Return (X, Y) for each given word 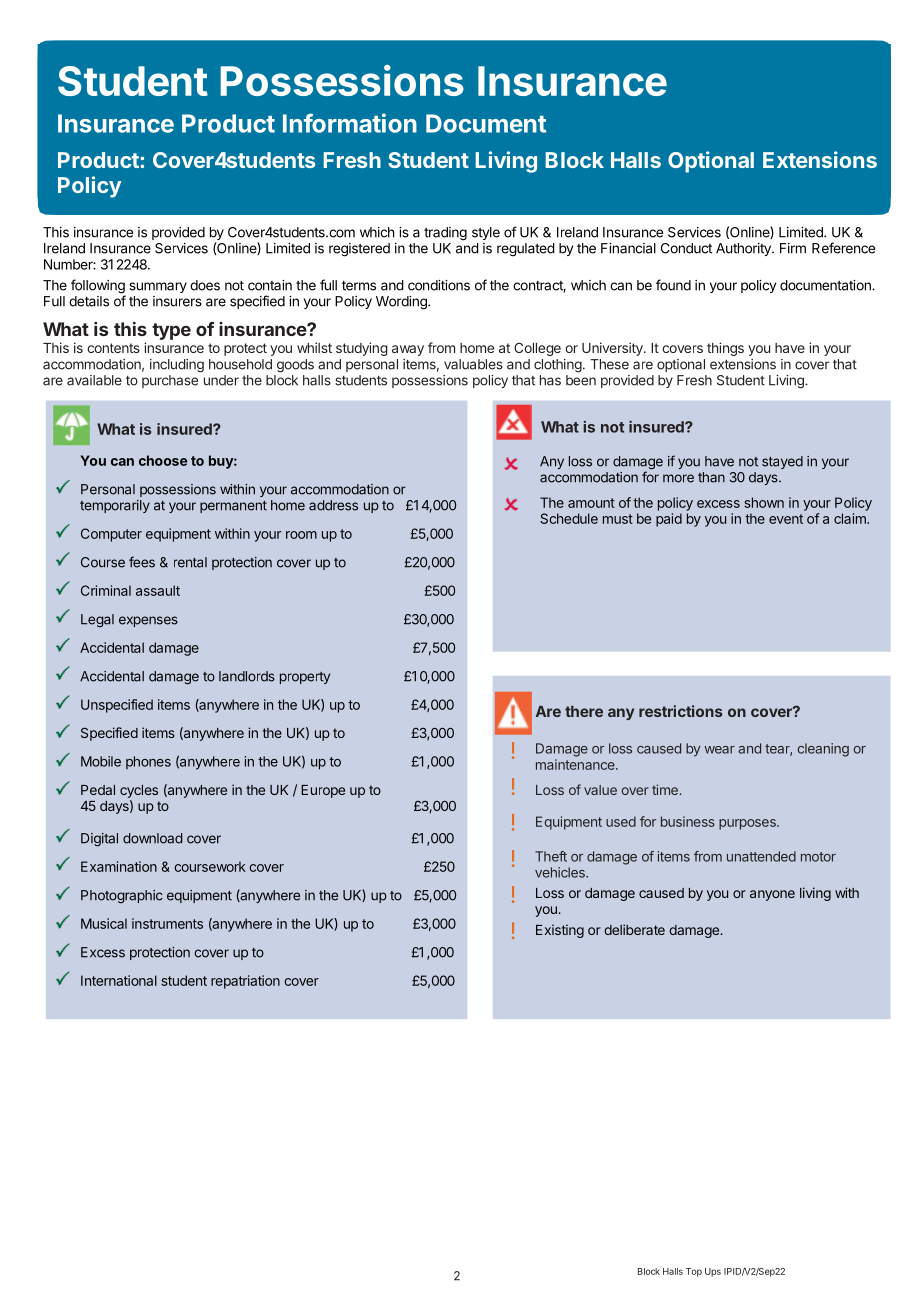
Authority (744, 249)
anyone (772, 895)
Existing (560, 931)
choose (163, 460)
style (486, 233)
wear (719, 750)
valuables (473, 364)
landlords (247, 676)
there (584, 711)
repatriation (245, 982)
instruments (167, 923)
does (205, 285)
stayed (782, 462)
